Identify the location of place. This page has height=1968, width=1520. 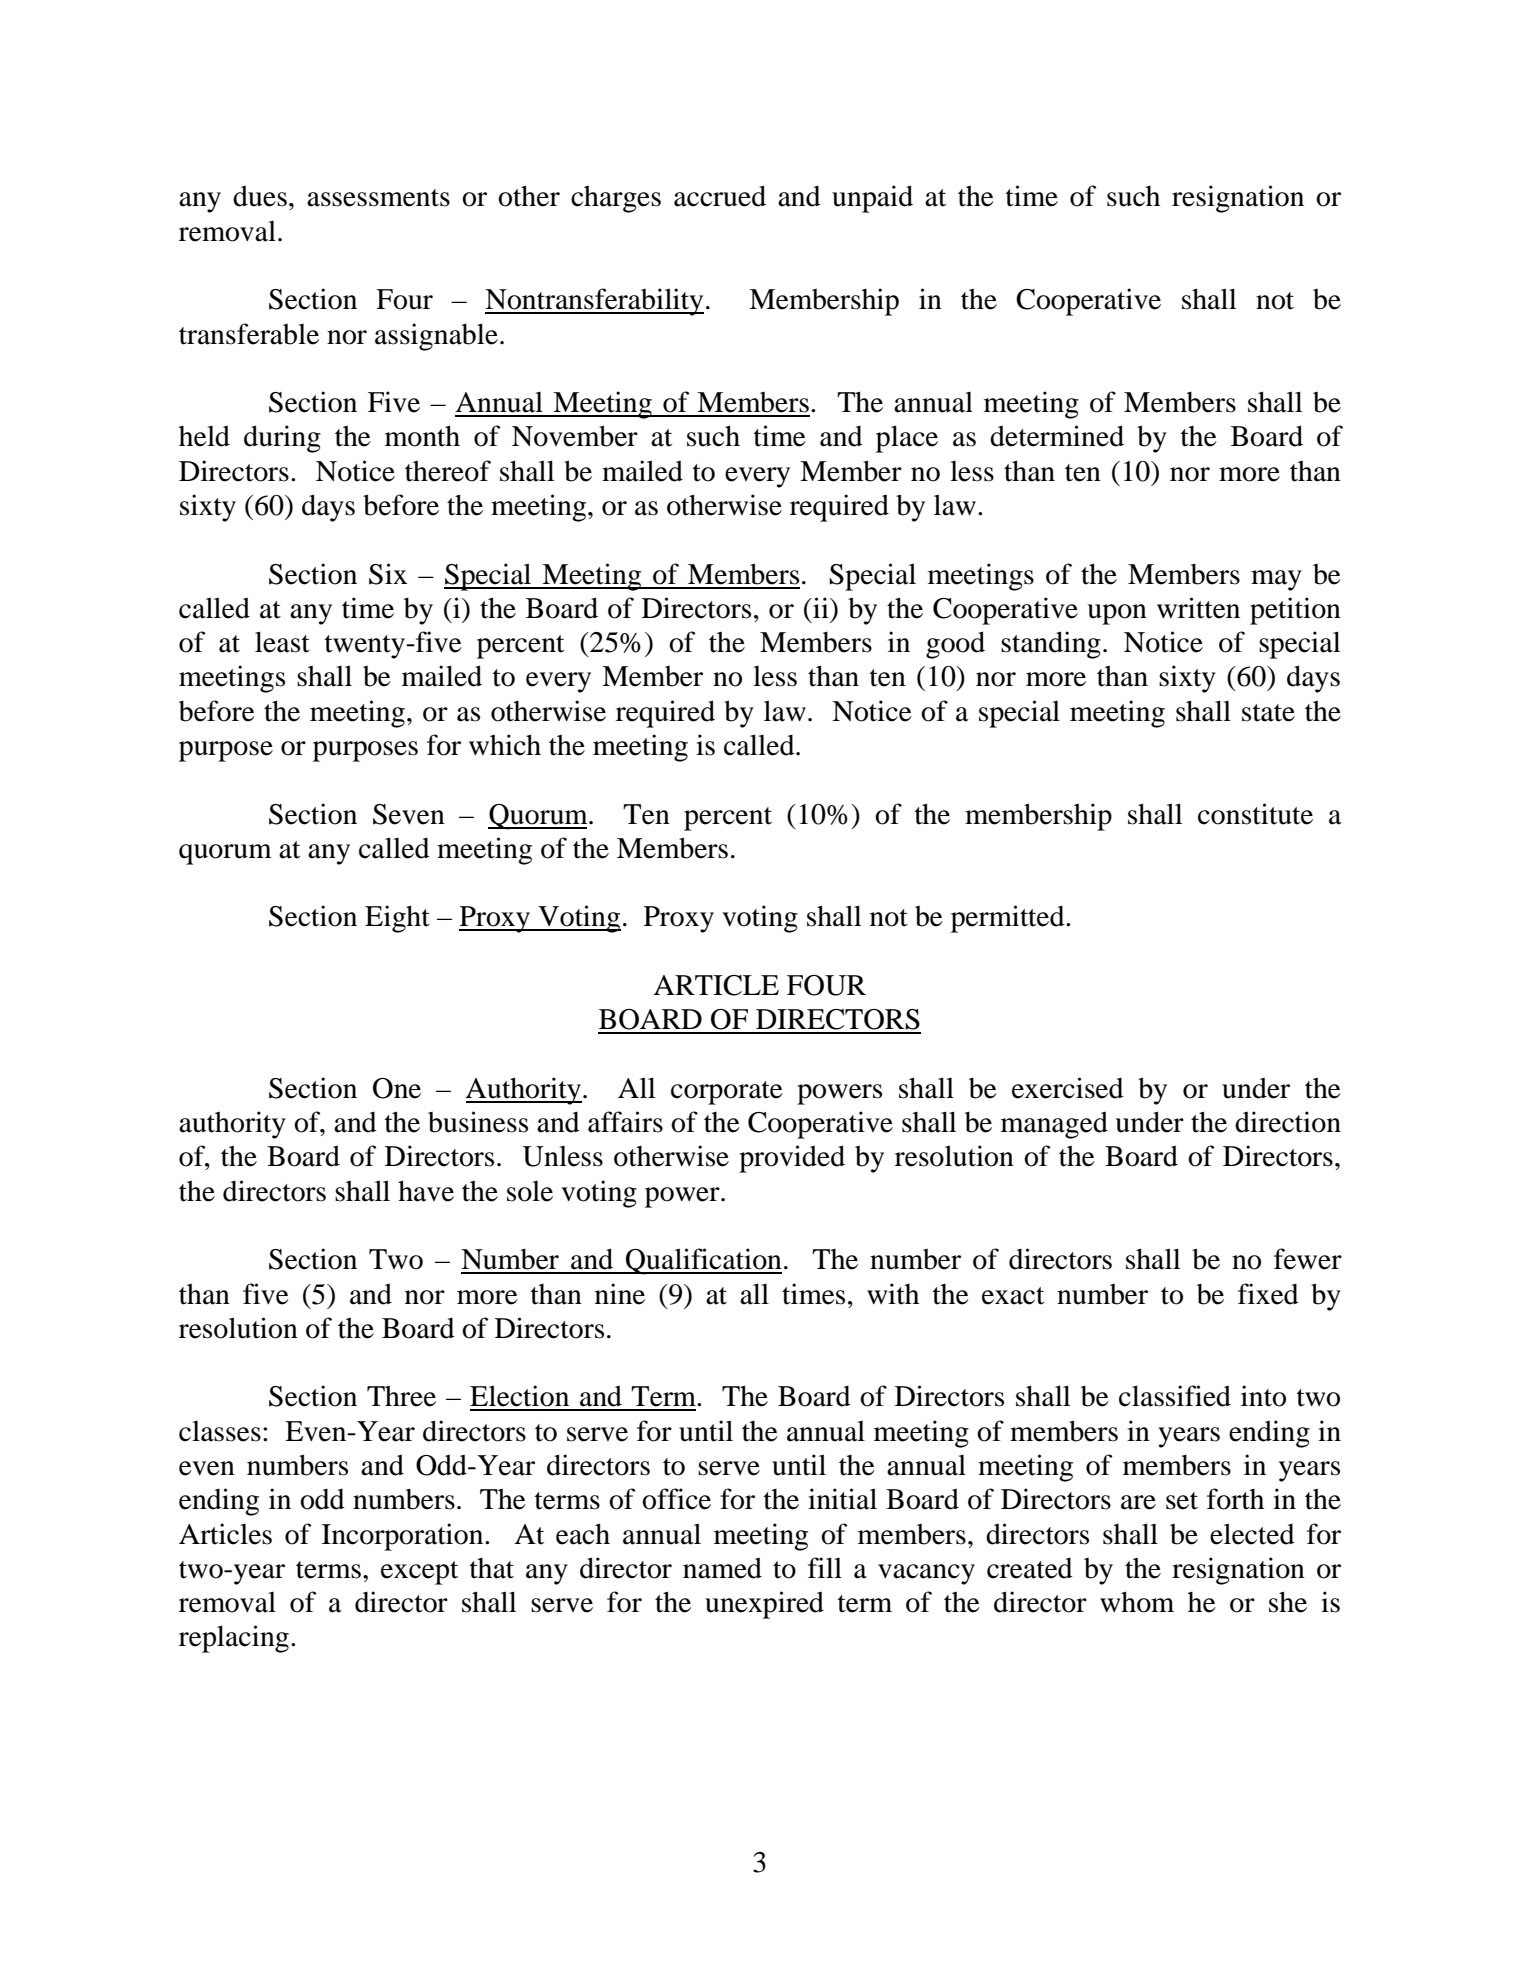
(907, 439).
